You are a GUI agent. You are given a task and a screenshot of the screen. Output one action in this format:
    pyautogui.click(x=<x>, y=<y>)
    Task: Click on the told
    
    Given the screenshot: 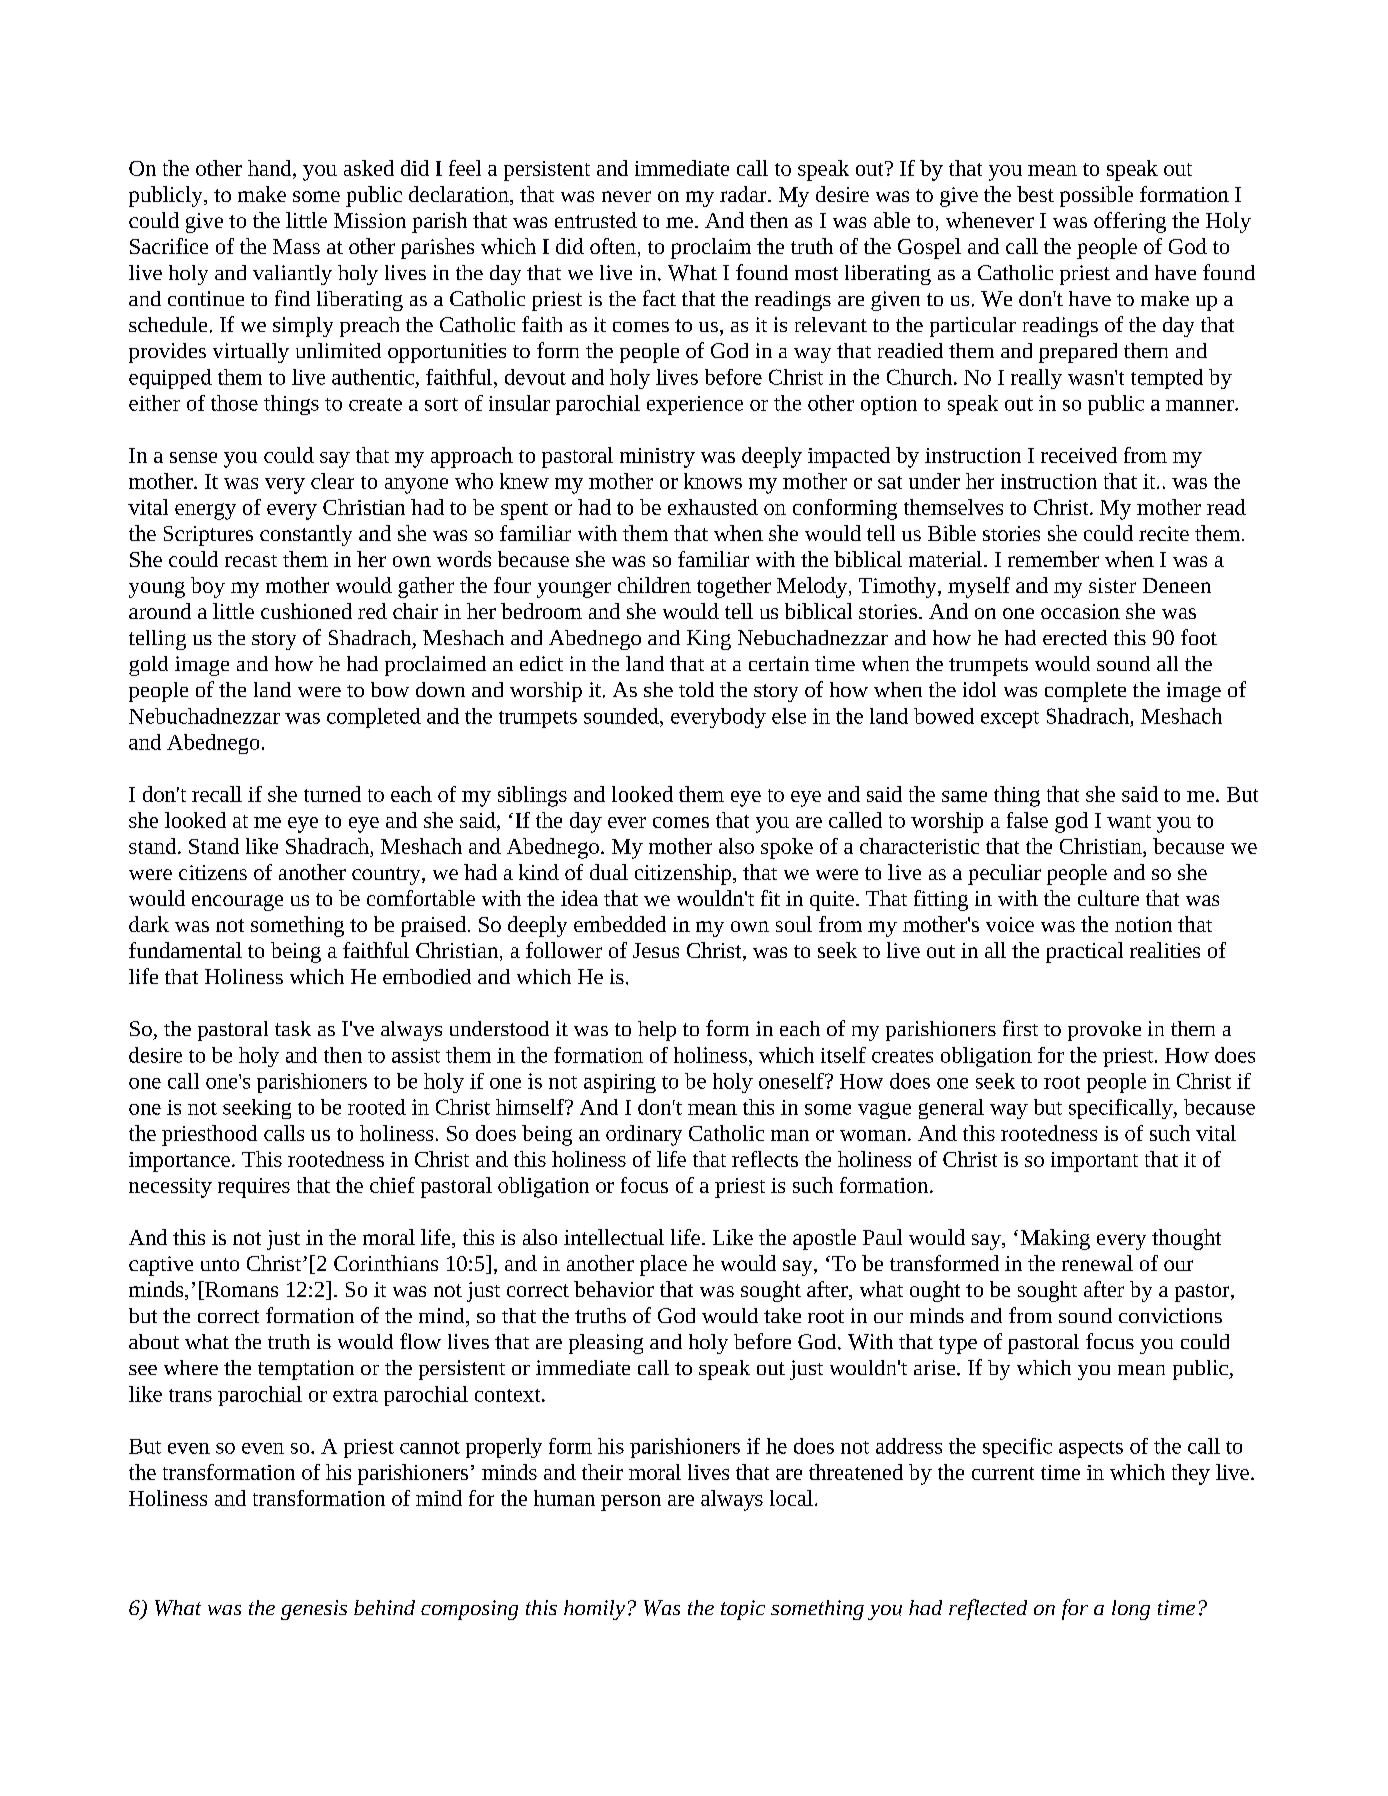 What is the action you would take?
    pyautogui.click(x=696, y=689)
